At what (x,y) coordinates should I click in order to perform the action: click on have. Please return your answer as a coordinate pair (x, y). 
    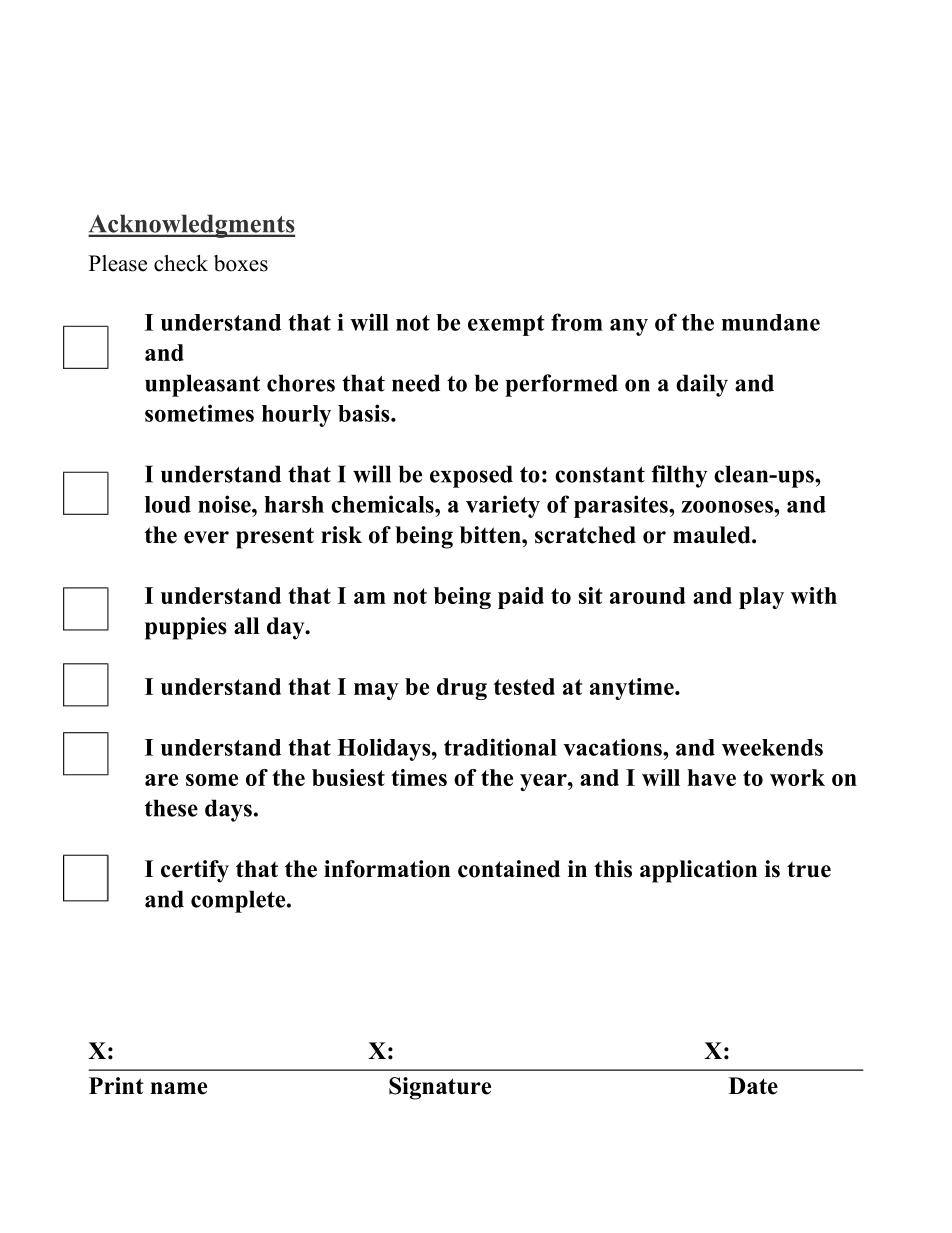
    Looking at the image, I should click on (711, 777).
